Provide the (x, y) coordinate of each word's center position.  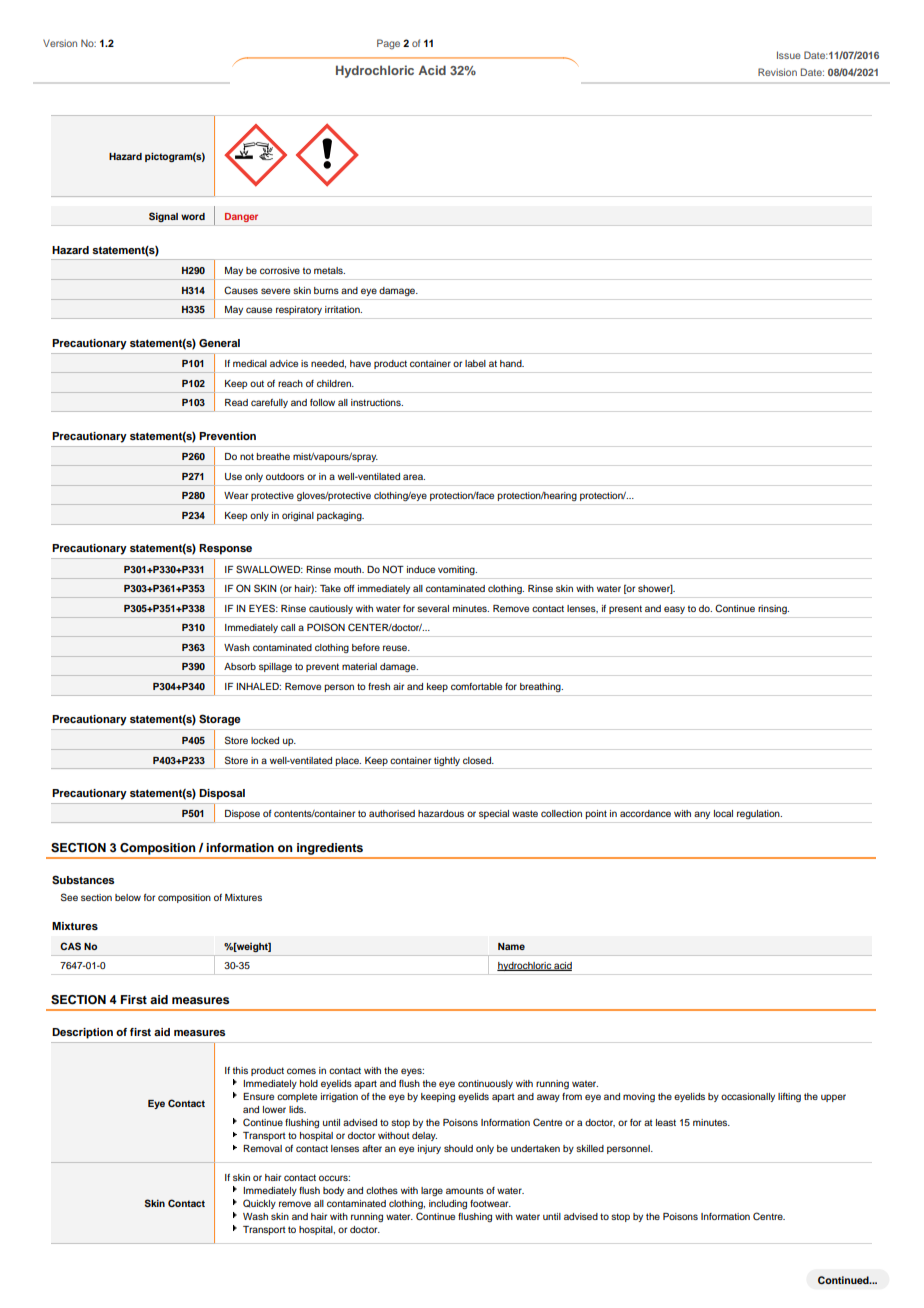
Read (236, 402)
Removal (262, 1148)
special (494, 814)
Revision (777, 72)
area (414, 477)
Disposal (222, 794)
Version (60, 43)
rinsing (773, 609)
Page (388, 44)
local (723, 813)
